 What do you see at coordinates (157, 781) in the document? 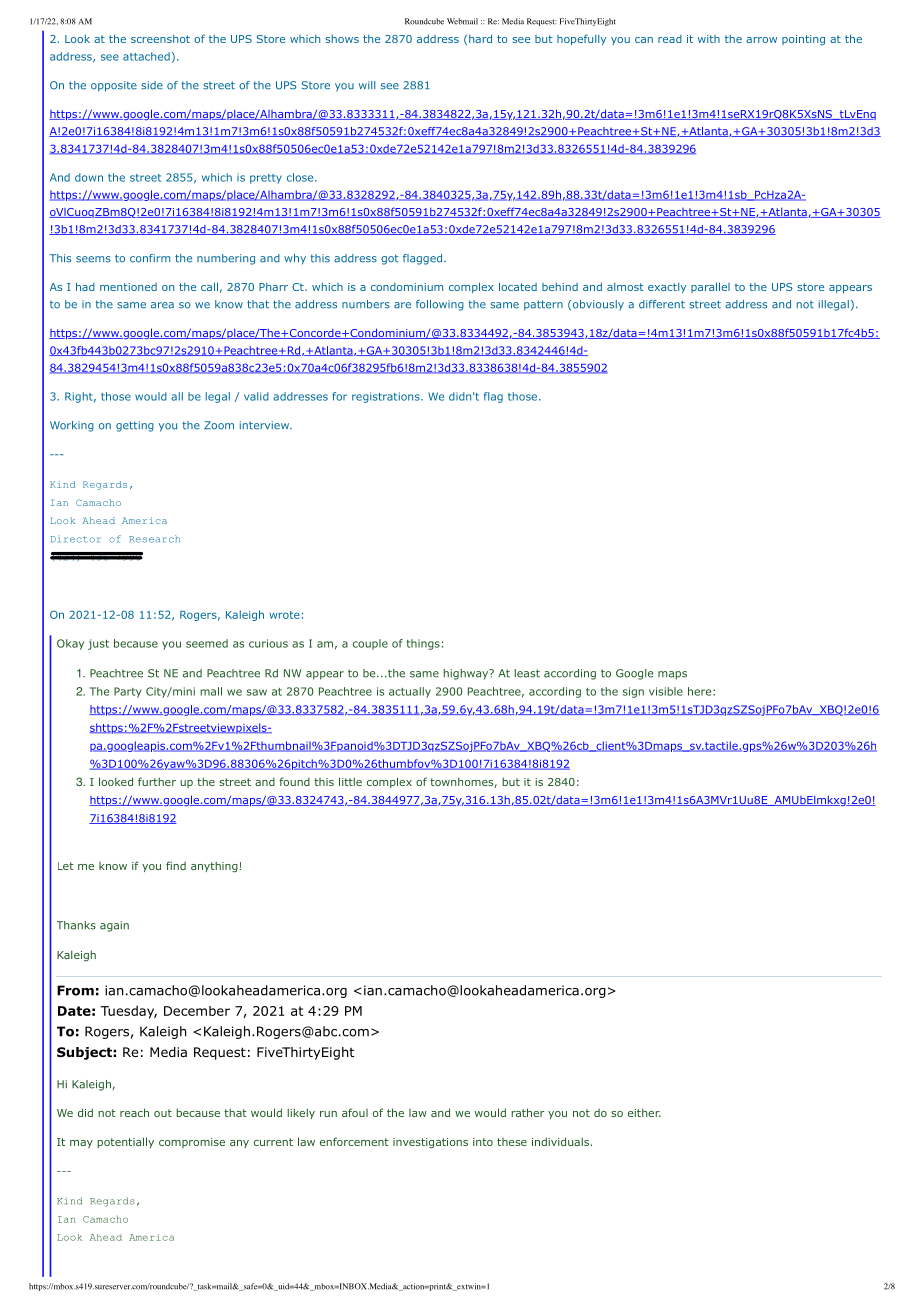
I see `further` at bounding box center [157, 781].
